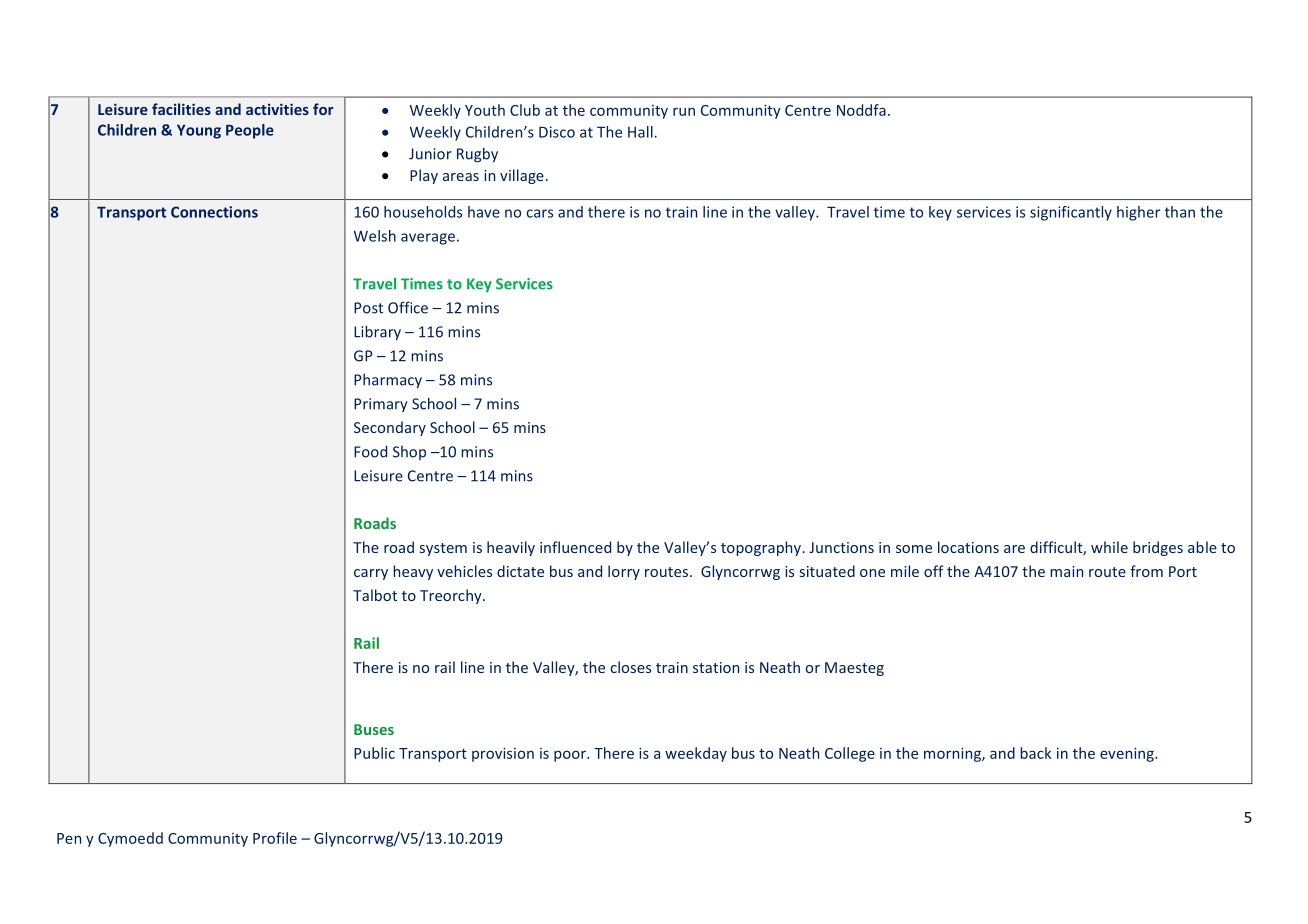 This page has width=1308, height=924. I want to click on Hall, so click(640, 132).
